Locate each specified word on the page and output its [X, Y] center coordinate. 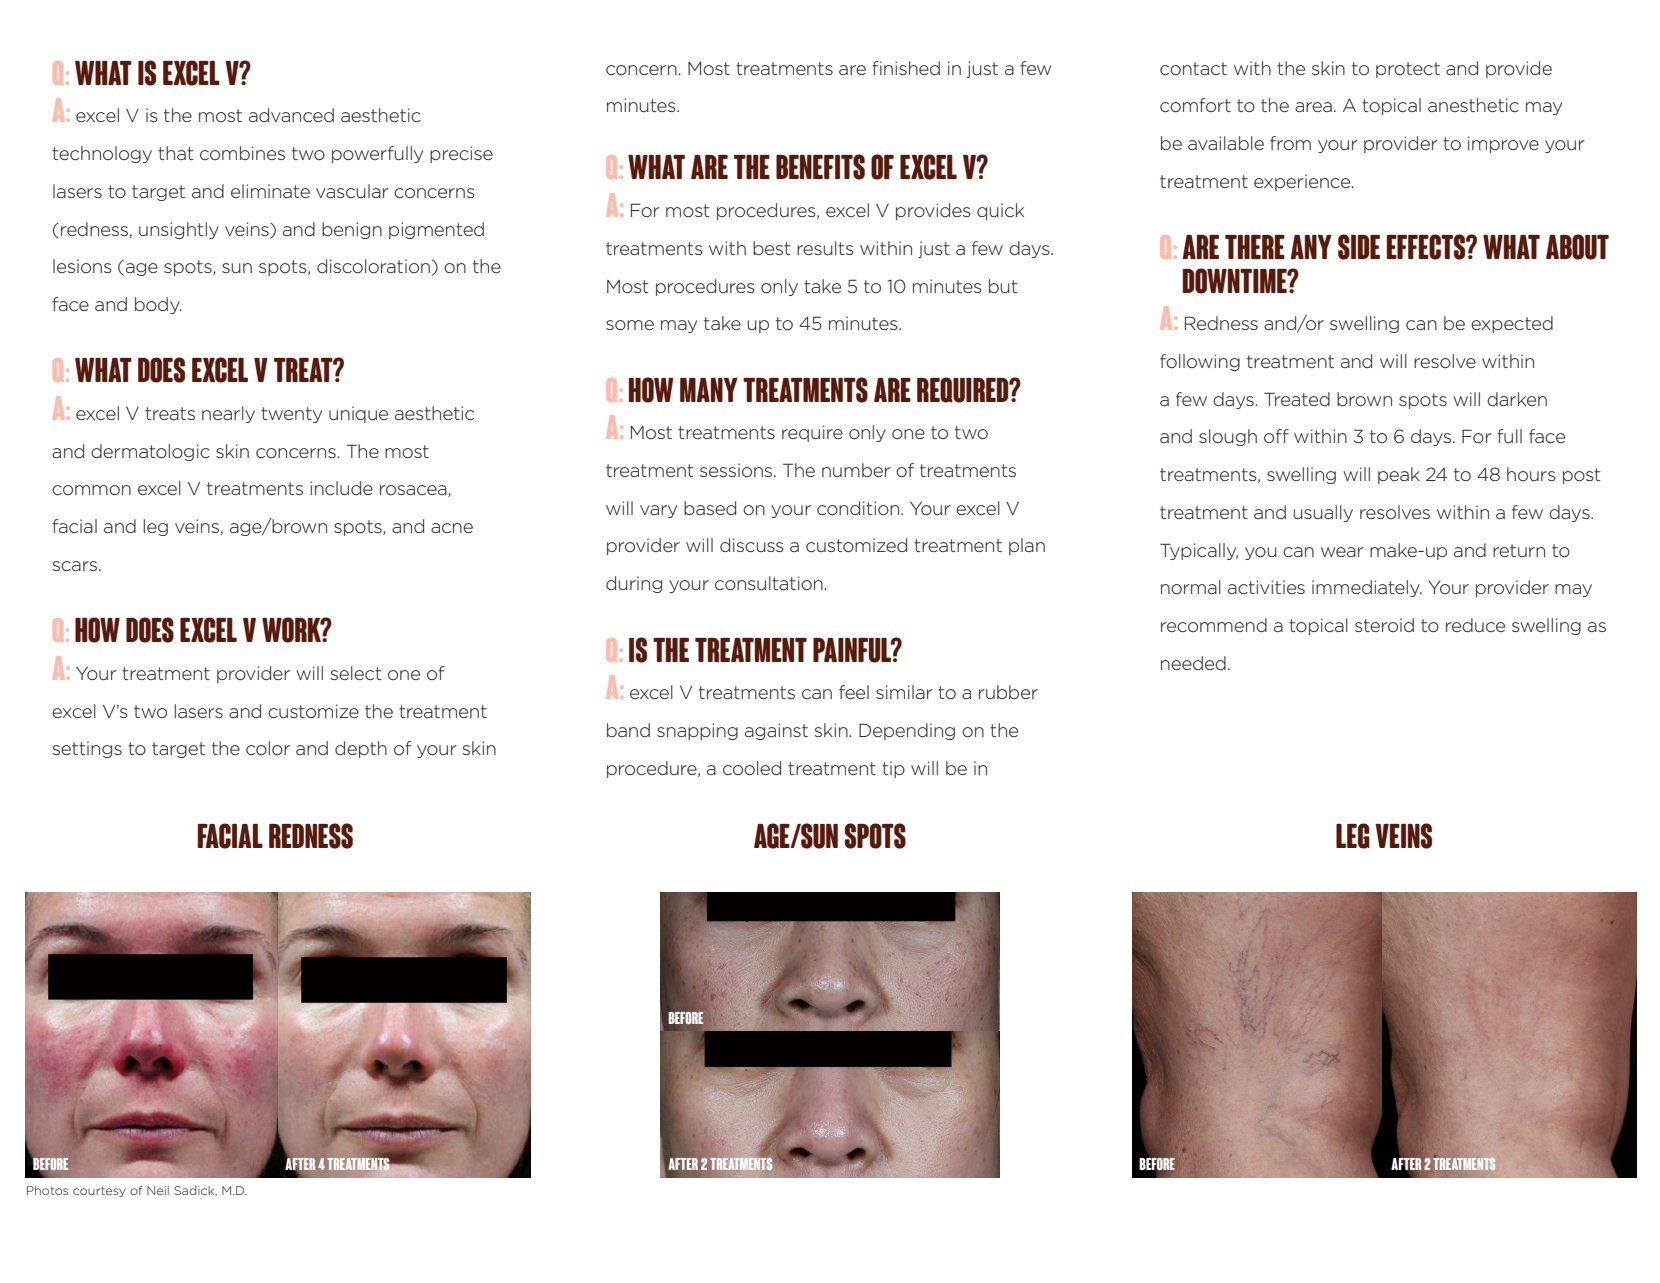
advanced [291, 115]
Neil [158, 1190]
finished [906, 68]
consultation [770, 583]
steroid [1384, 625]
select [356, 673]
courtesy [99, 1191]
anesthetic [1473, 105]
